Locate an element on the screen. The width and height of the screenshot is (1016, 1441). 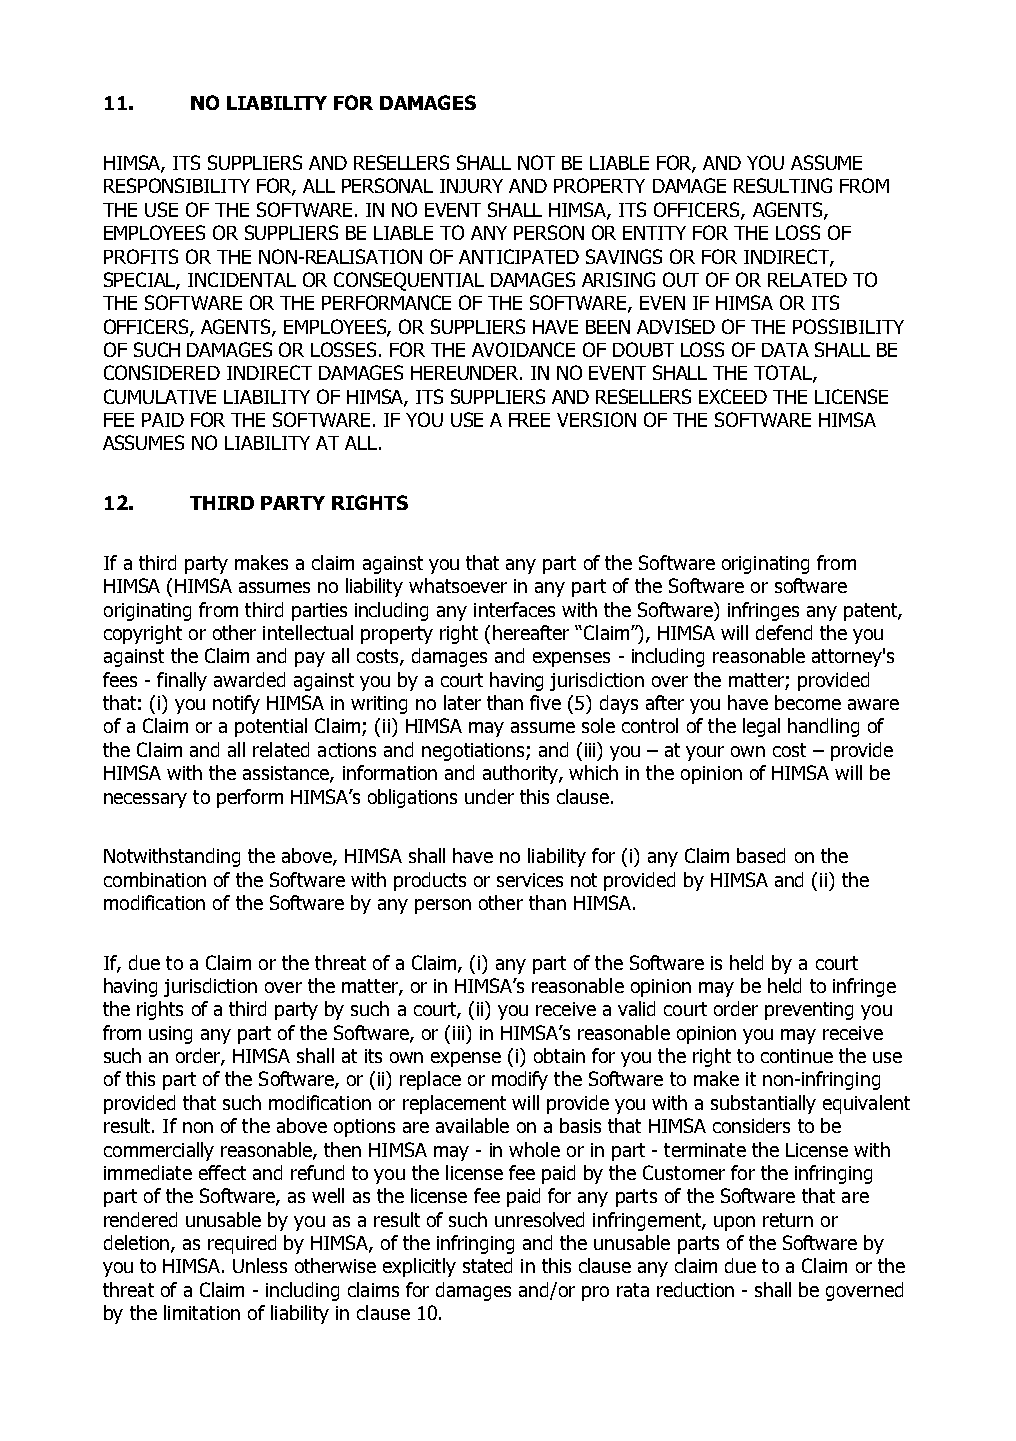
stated is located at coordinates (487, 1265).
